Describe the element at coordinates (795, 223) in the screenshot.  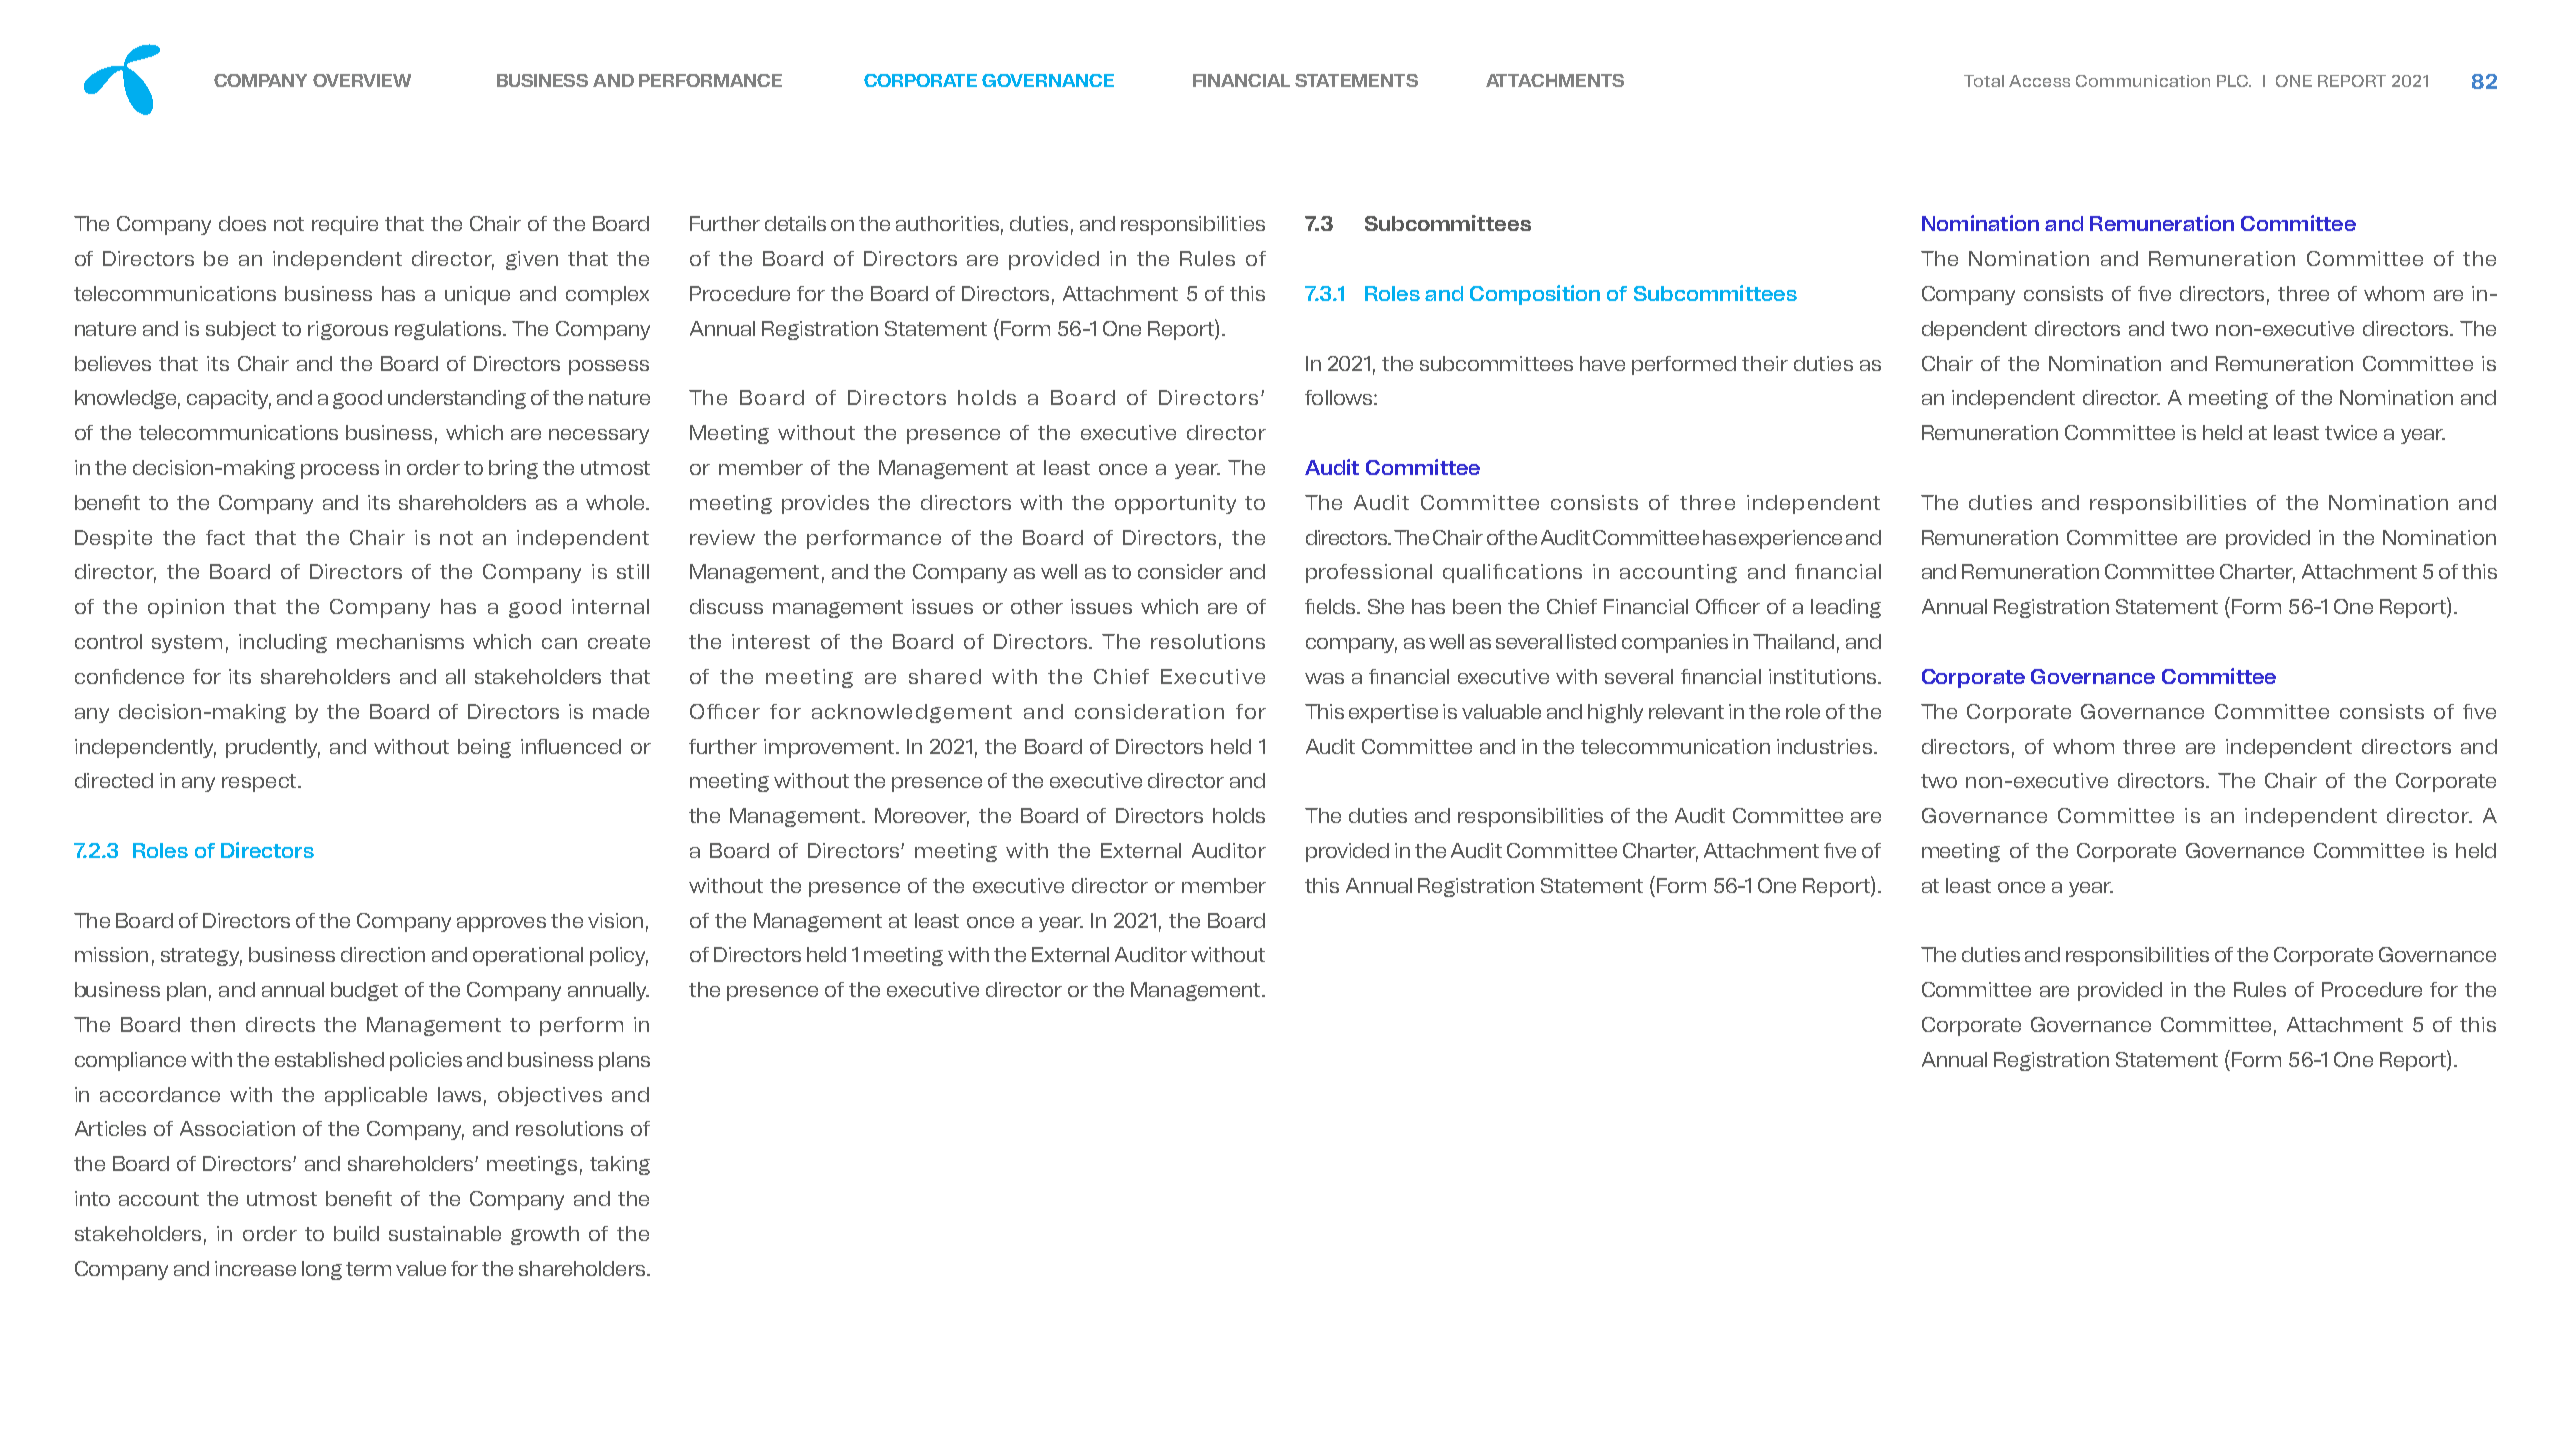
I see `details` at that location.
